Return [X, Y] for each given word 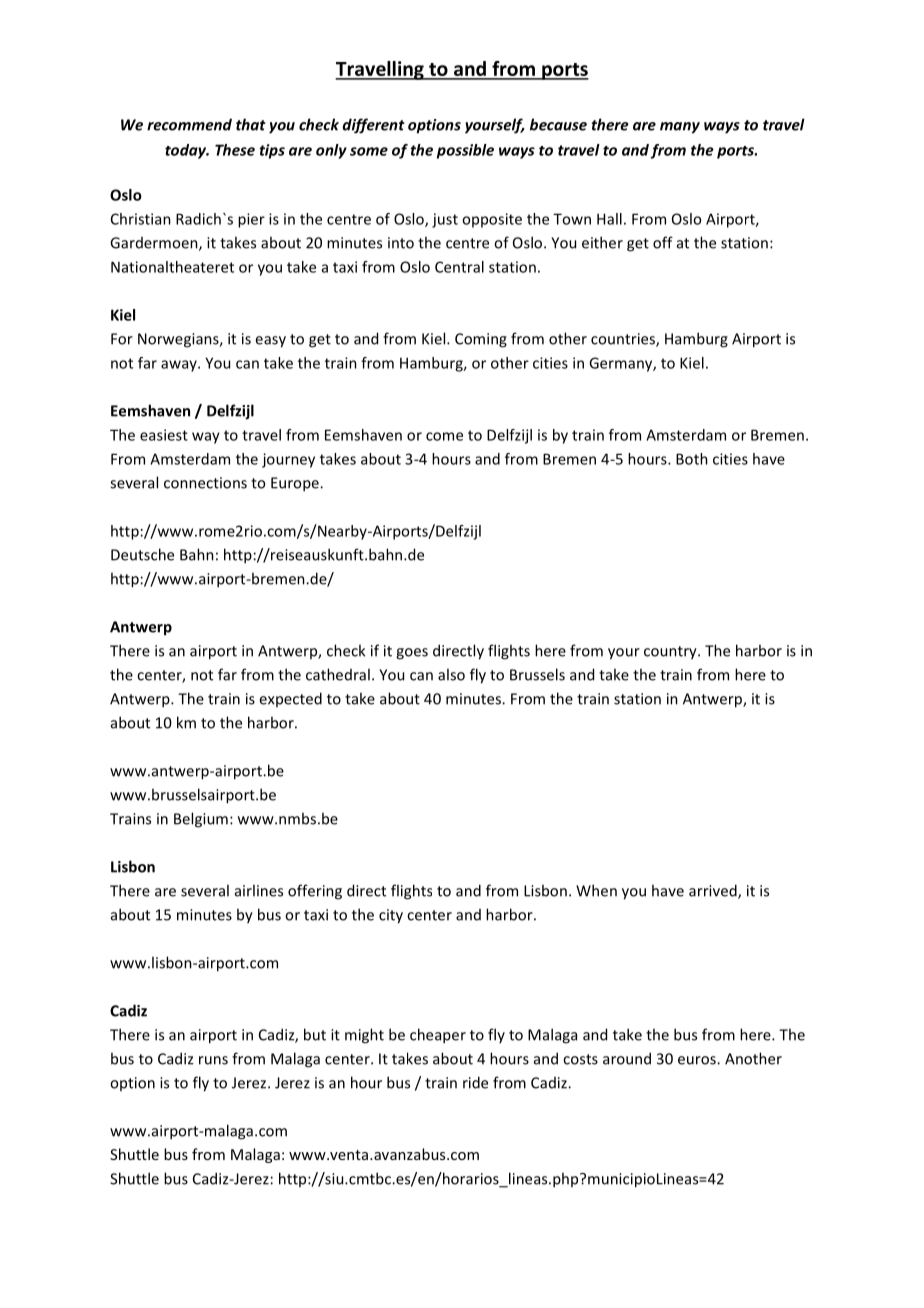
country [671, 653]
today [187, 151]
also [451, 674]
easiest [164, 435]
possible [465, 151]
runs [213, 1060]
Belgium [201, 820]
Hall [609, 219]
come [444, 436]
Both [692, 459]
